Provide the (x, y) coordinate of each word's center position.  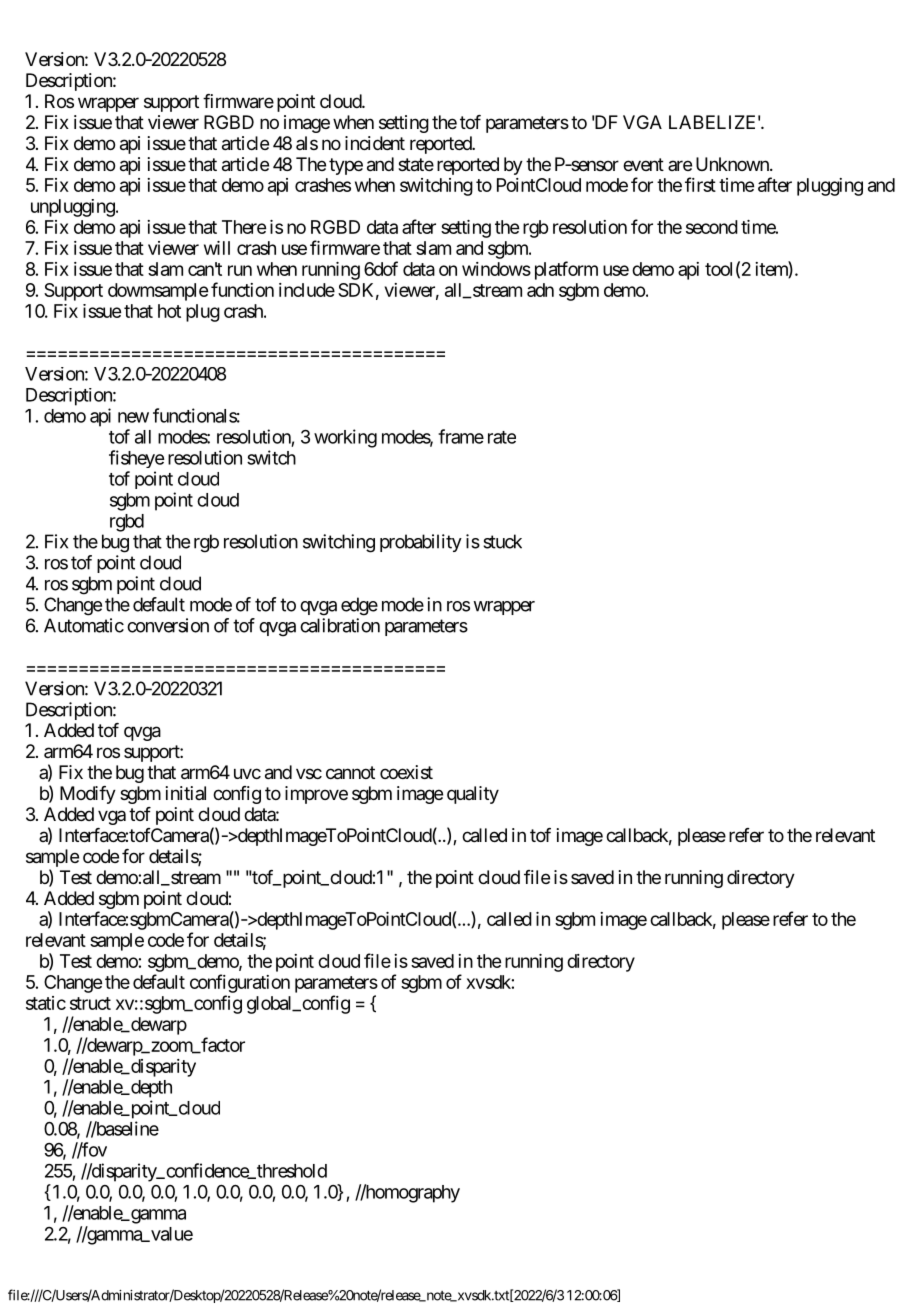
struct (90, 1003)
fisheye (136, 459)
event (643, 164)
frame (461, 436)
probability (421, 543)
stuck (502, 541)
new (133, 417)
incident (375, 143)
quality (473, 795)
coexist (406, 772)
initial (186, 793)
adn (540, 290)
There (244, 227)
